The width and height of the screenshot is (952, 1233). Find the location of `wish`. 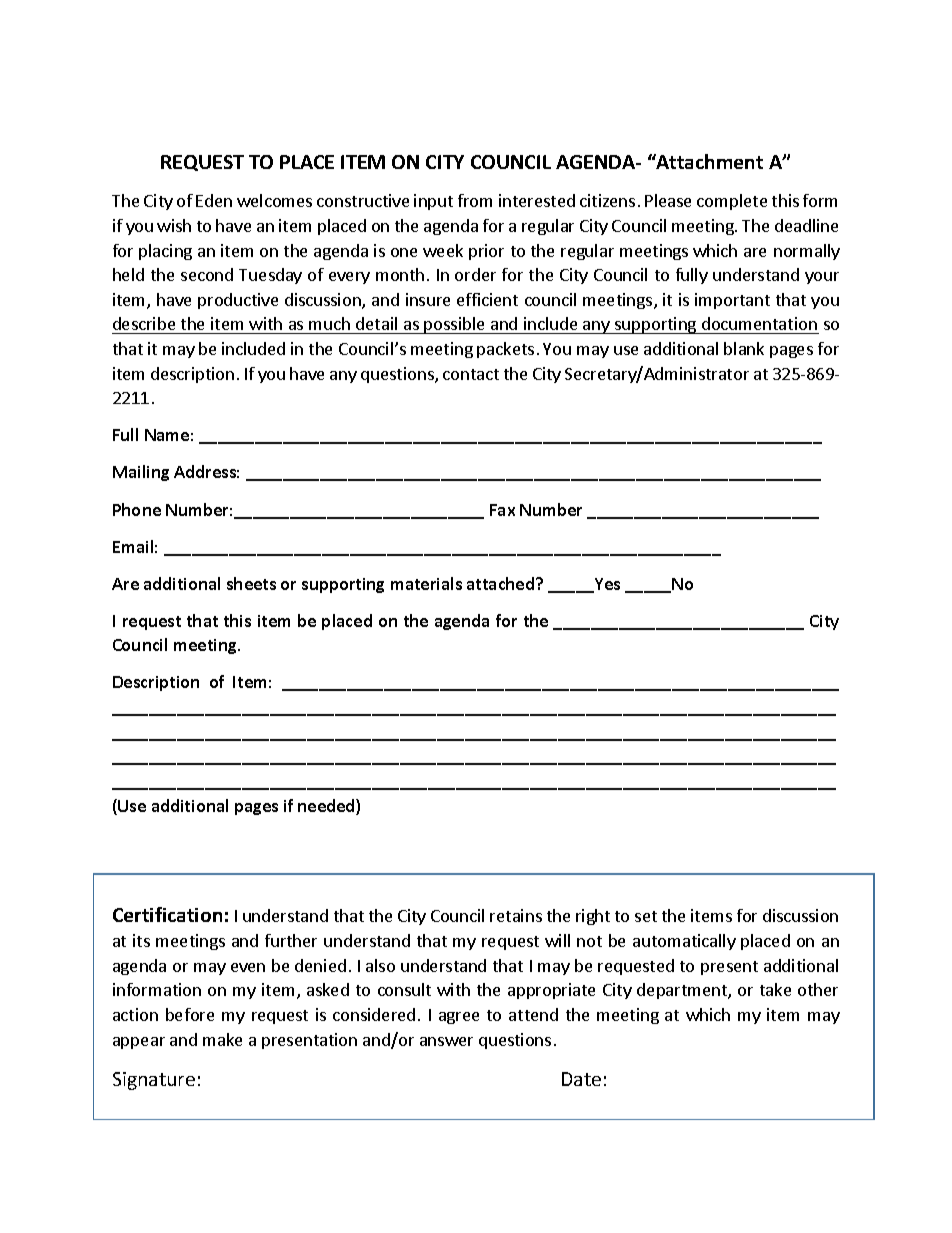

wish is located at coordinates (174, 225).
